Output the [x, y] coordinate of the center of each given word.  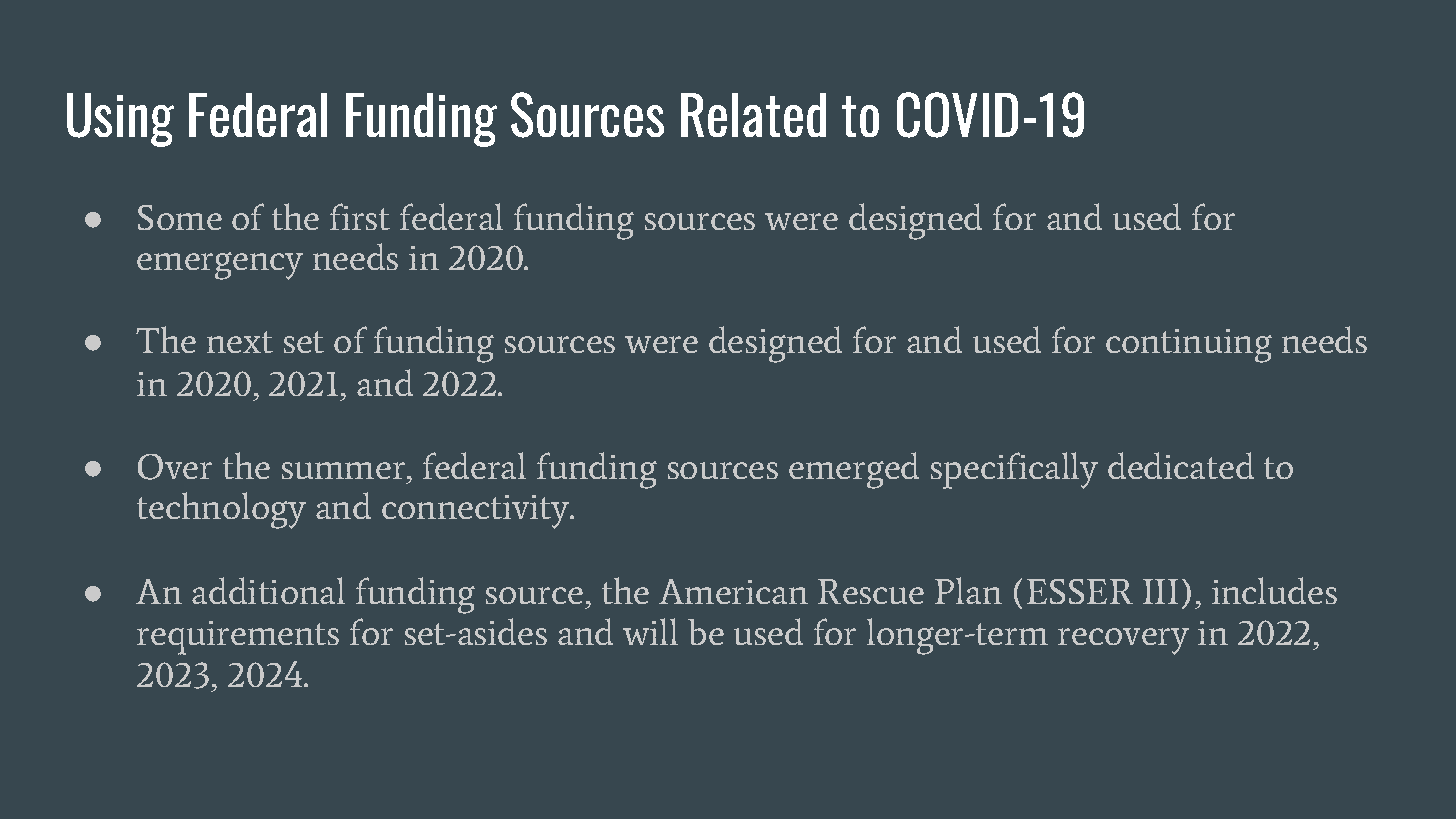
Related [753, 115]
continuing [1189, 346]
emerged [854, 470]
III [1160, 591]
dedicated [1181, 465]
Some [180, 217]
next [240, 342]
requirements [238, 638]
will [650, 631]
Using [120, 120]
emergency [220, 266]
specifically [1014, 470]
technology [221, 510]
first [360, 216]
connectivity [477, 512]
